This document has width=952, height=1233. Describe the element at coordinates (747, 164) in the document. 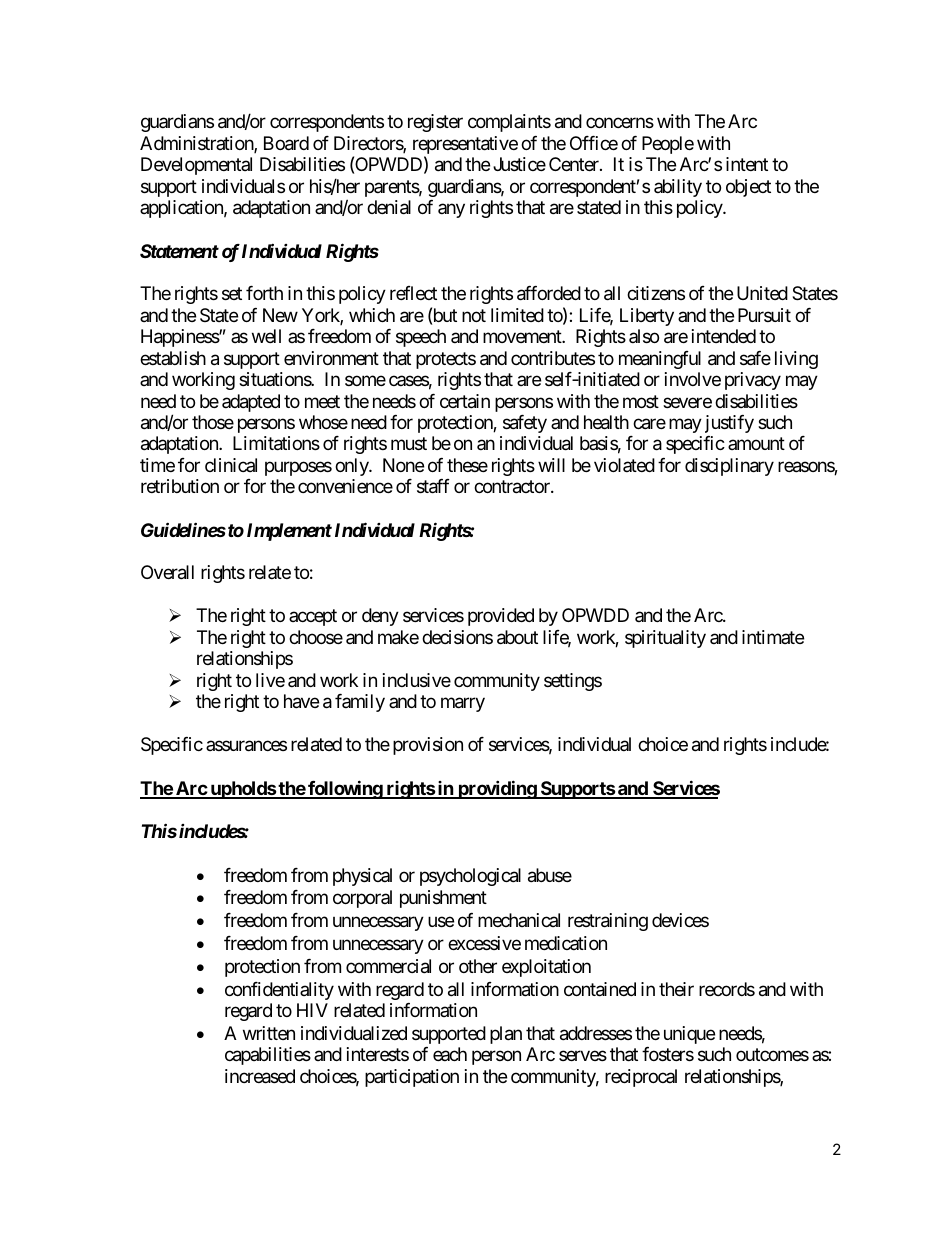

I see `intent` at that location.
